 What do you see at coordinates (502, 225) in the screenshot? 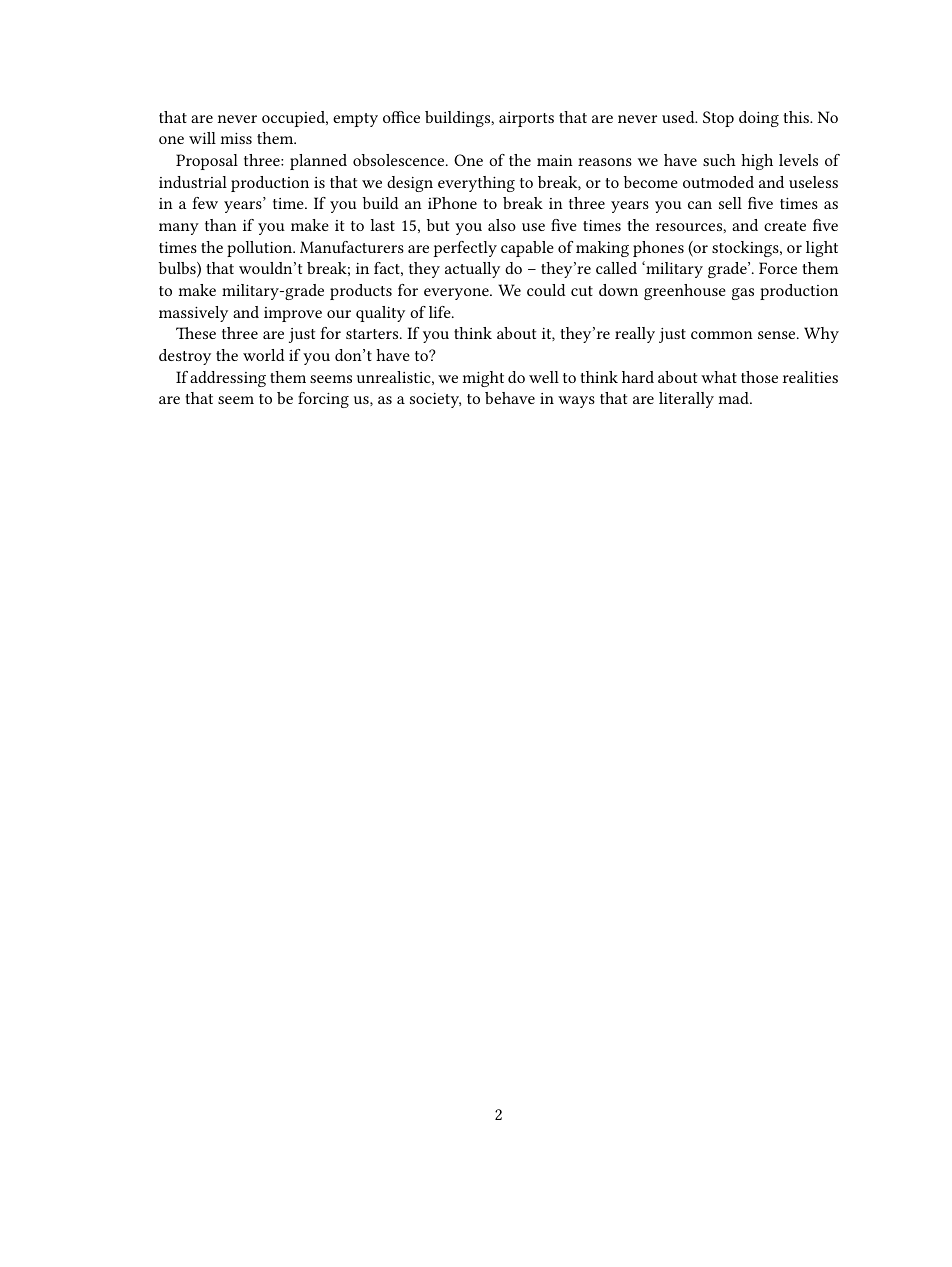
I see `also` at bounding box center [502, 225].
